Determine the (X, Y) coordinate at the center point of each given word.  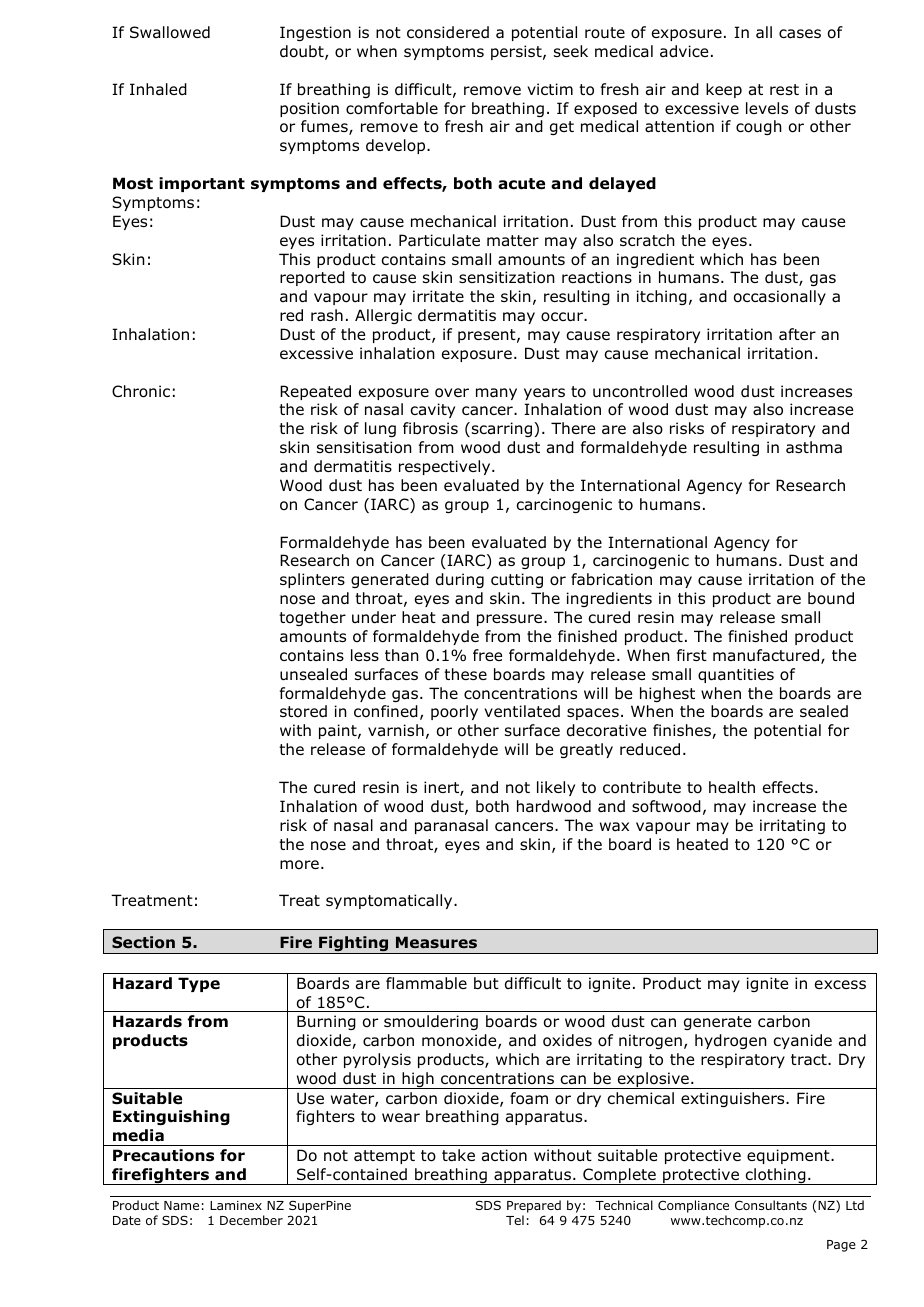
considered (448, 32)
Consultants (771, 1205)
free (487, 655)
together (312, 618)
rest (784, 89)
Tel (515, 1220)
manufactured (767, 656)
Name (181, 1205)
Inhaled (158, 89)
